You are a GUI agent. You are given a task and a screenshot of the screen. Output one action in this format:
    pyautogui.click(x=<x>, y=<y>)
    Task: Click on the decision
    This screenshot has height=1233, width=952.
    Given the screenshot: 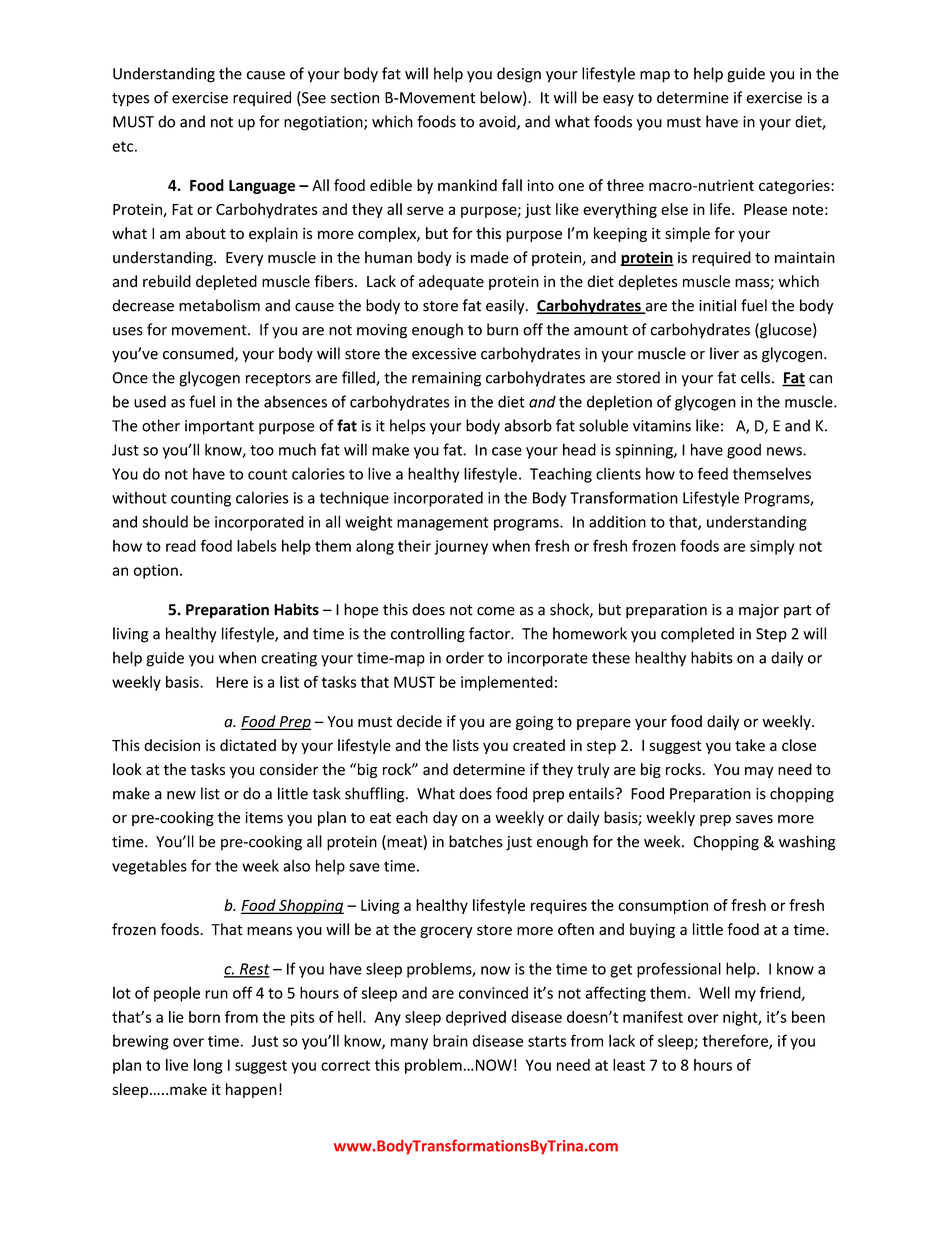 What is the action you would take?
    pyautogui.click(x=172, y=745)
